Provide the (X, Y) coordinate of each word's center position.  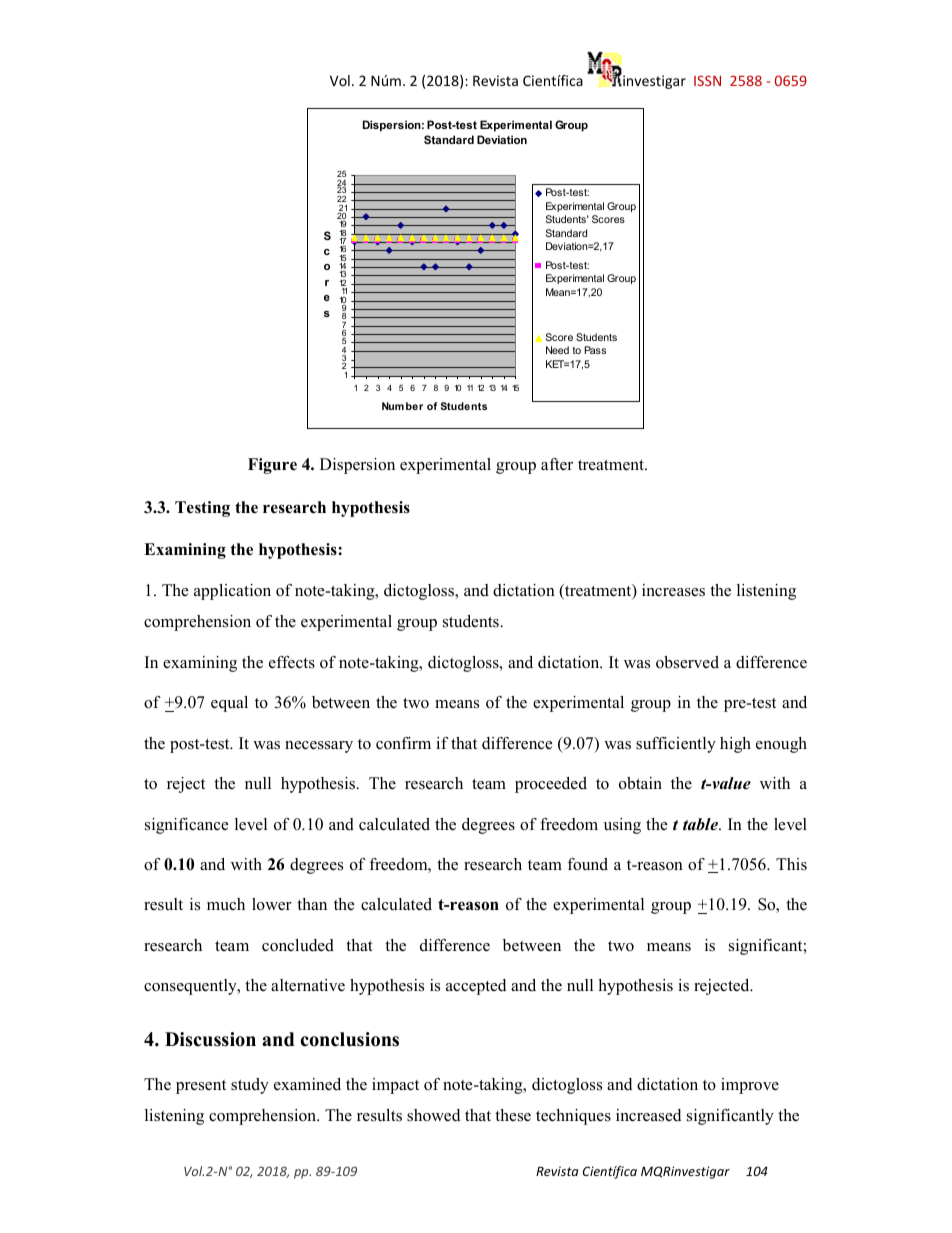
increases (673, 590)
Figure (272, 466)
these (513, 1115)
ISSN (707, 80)
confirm (403, 743)
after (557, 464)
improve (750, 1086)
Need (557, 350)
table (701, 824)
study (250, 1086)
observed (687, 662)
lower (272, 904)
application (232, 592)
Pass (595, 350)
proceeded (551, 785)
